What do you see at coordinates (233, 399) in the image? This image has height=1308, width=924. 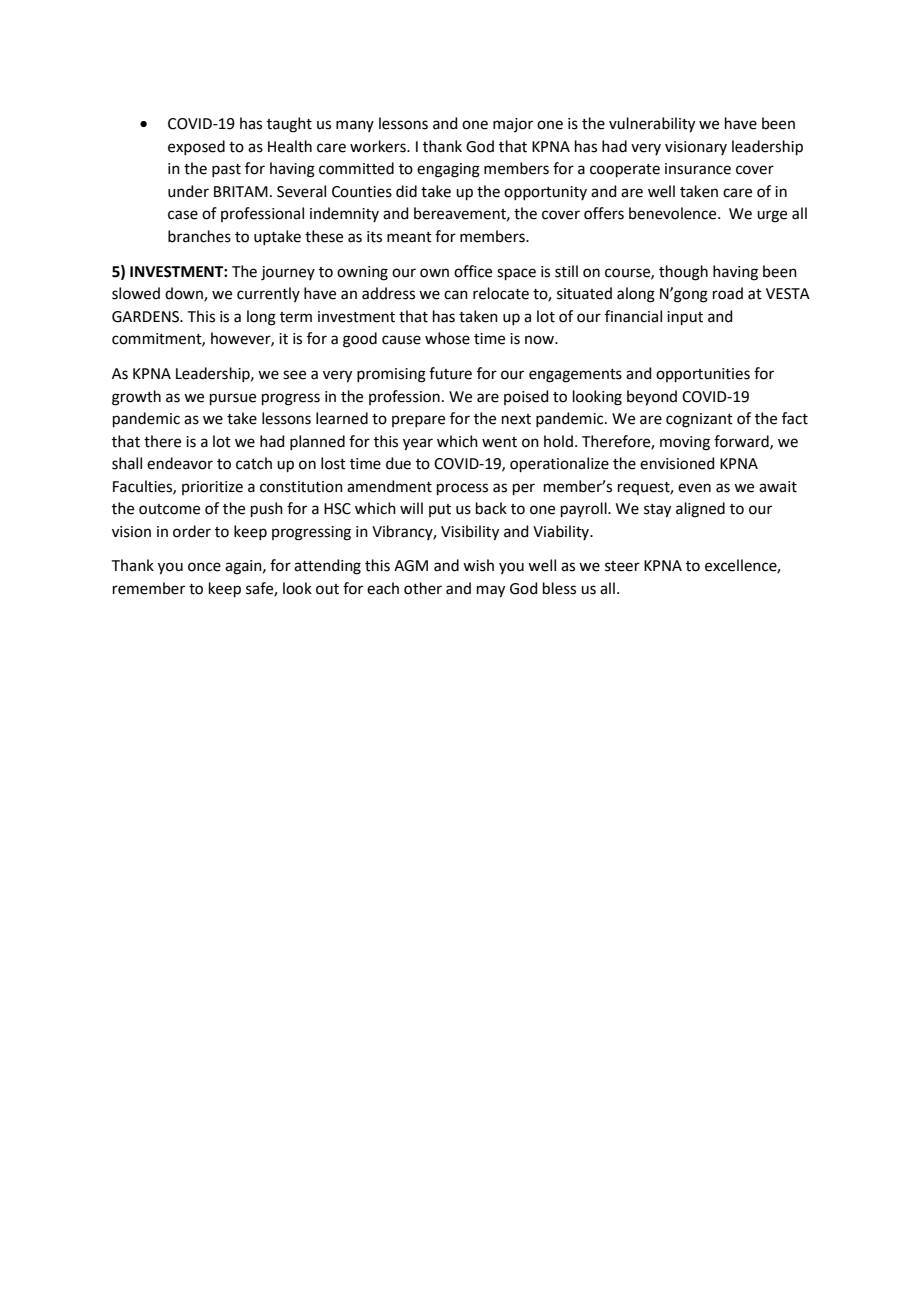 I see `pursue` at bounding box center [233, 399].
